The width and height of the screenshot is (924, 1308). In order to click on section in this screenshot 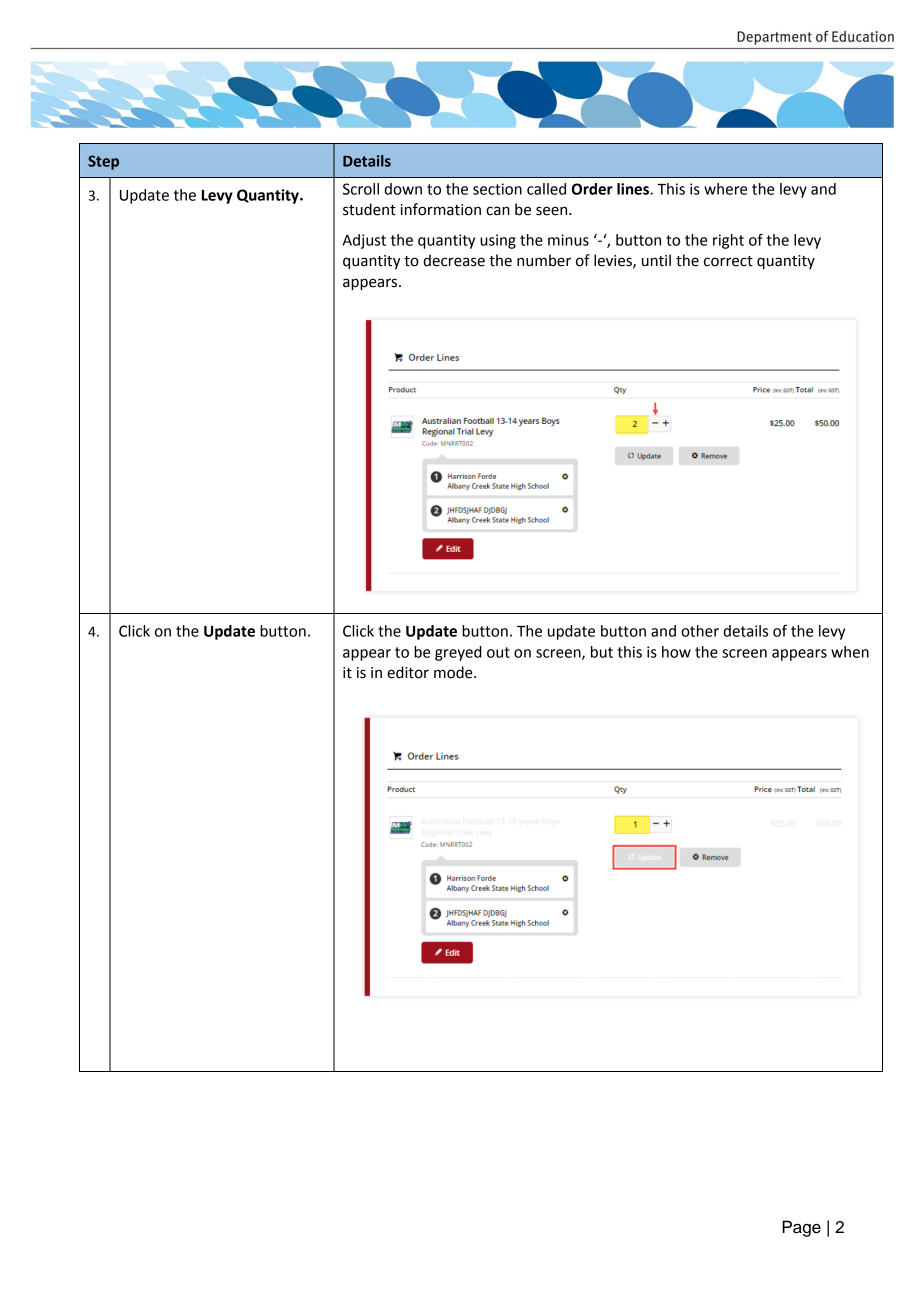, I will do `click(497, 189)`.
